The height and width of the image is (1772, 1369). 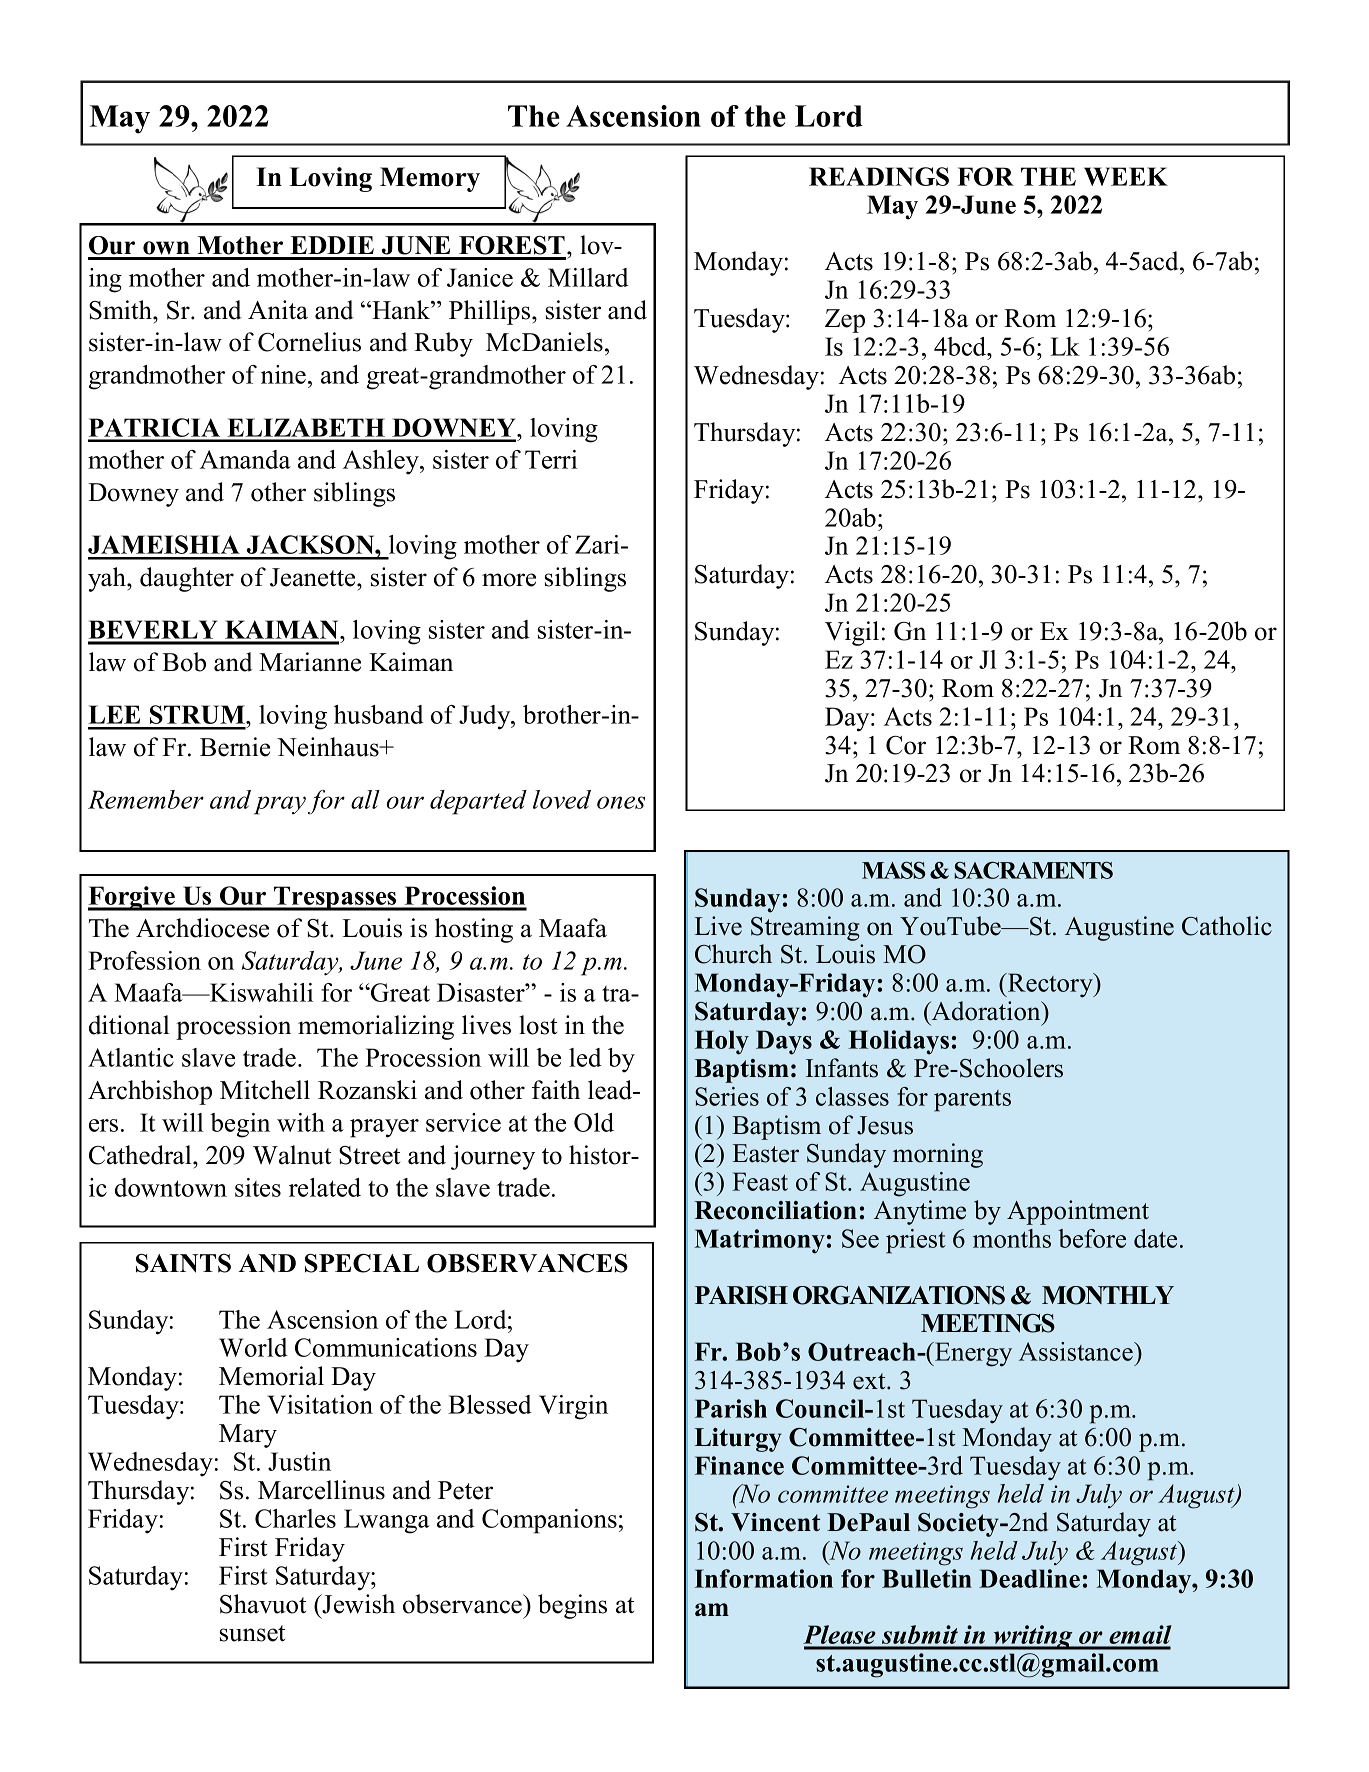 I want to click on SACRAMENTS, so click(x=1033, y=870).
